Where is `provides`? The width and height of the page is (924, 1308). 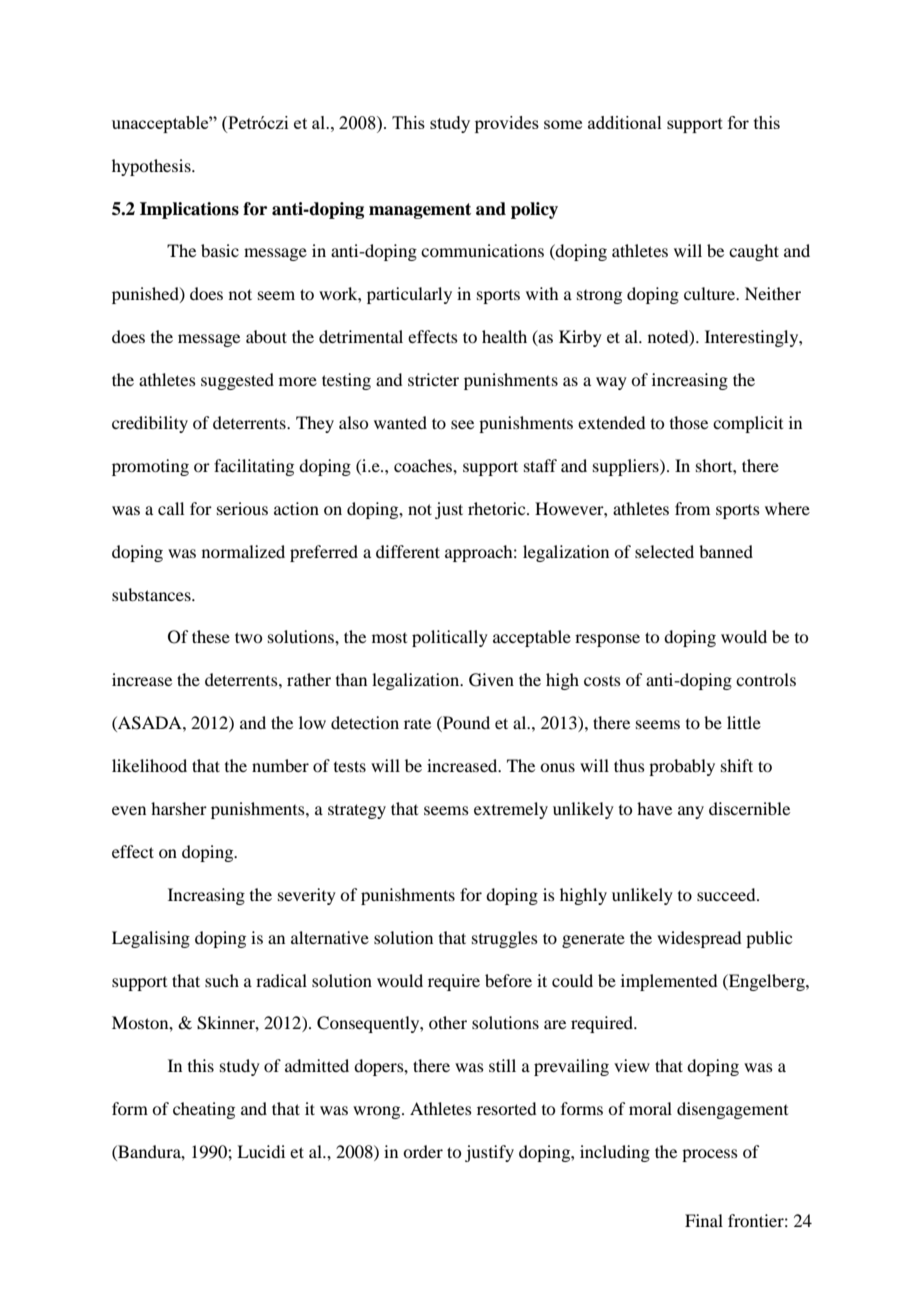 provides is located at coordinates (507, 124).
